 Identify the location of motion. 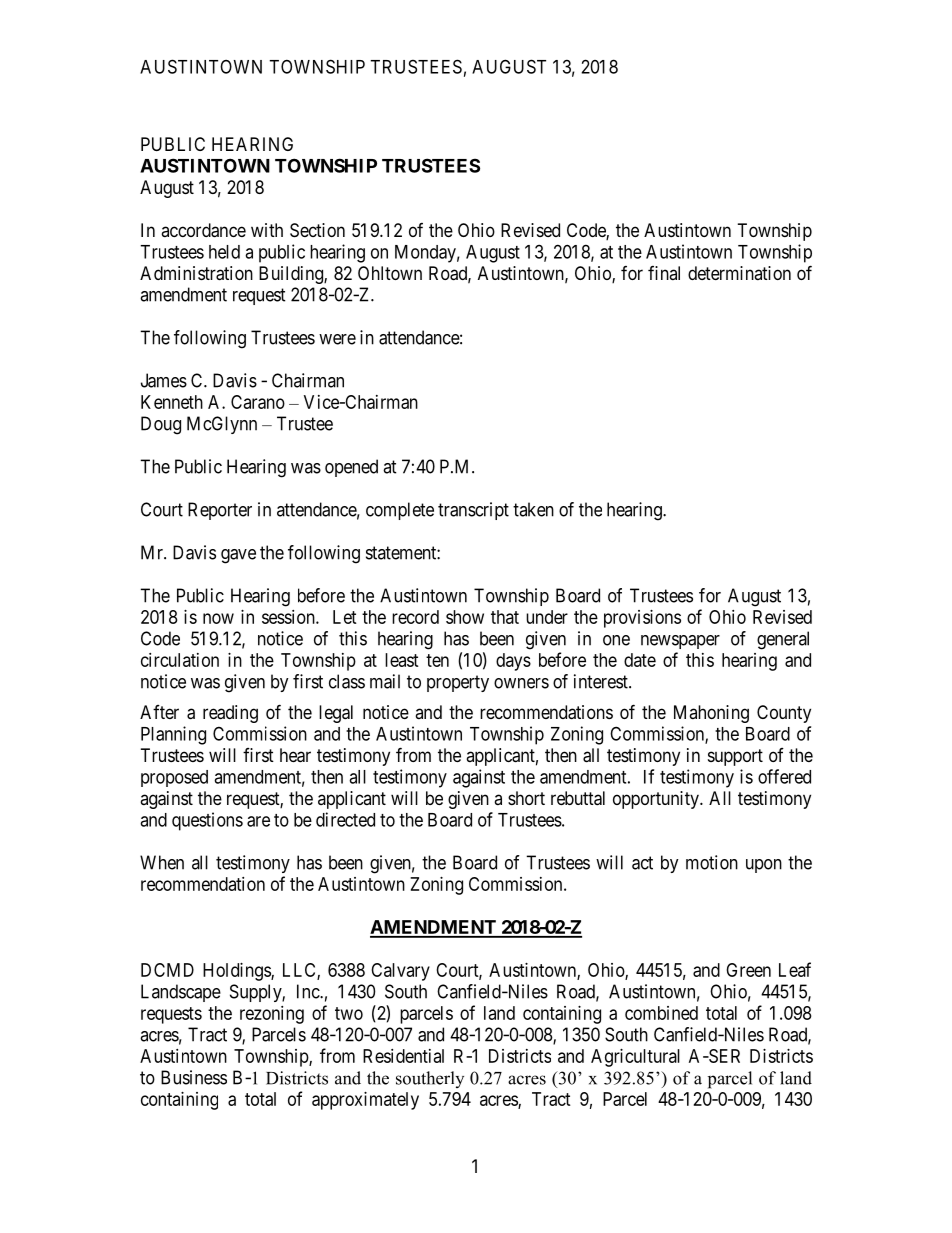
(712, 862).
